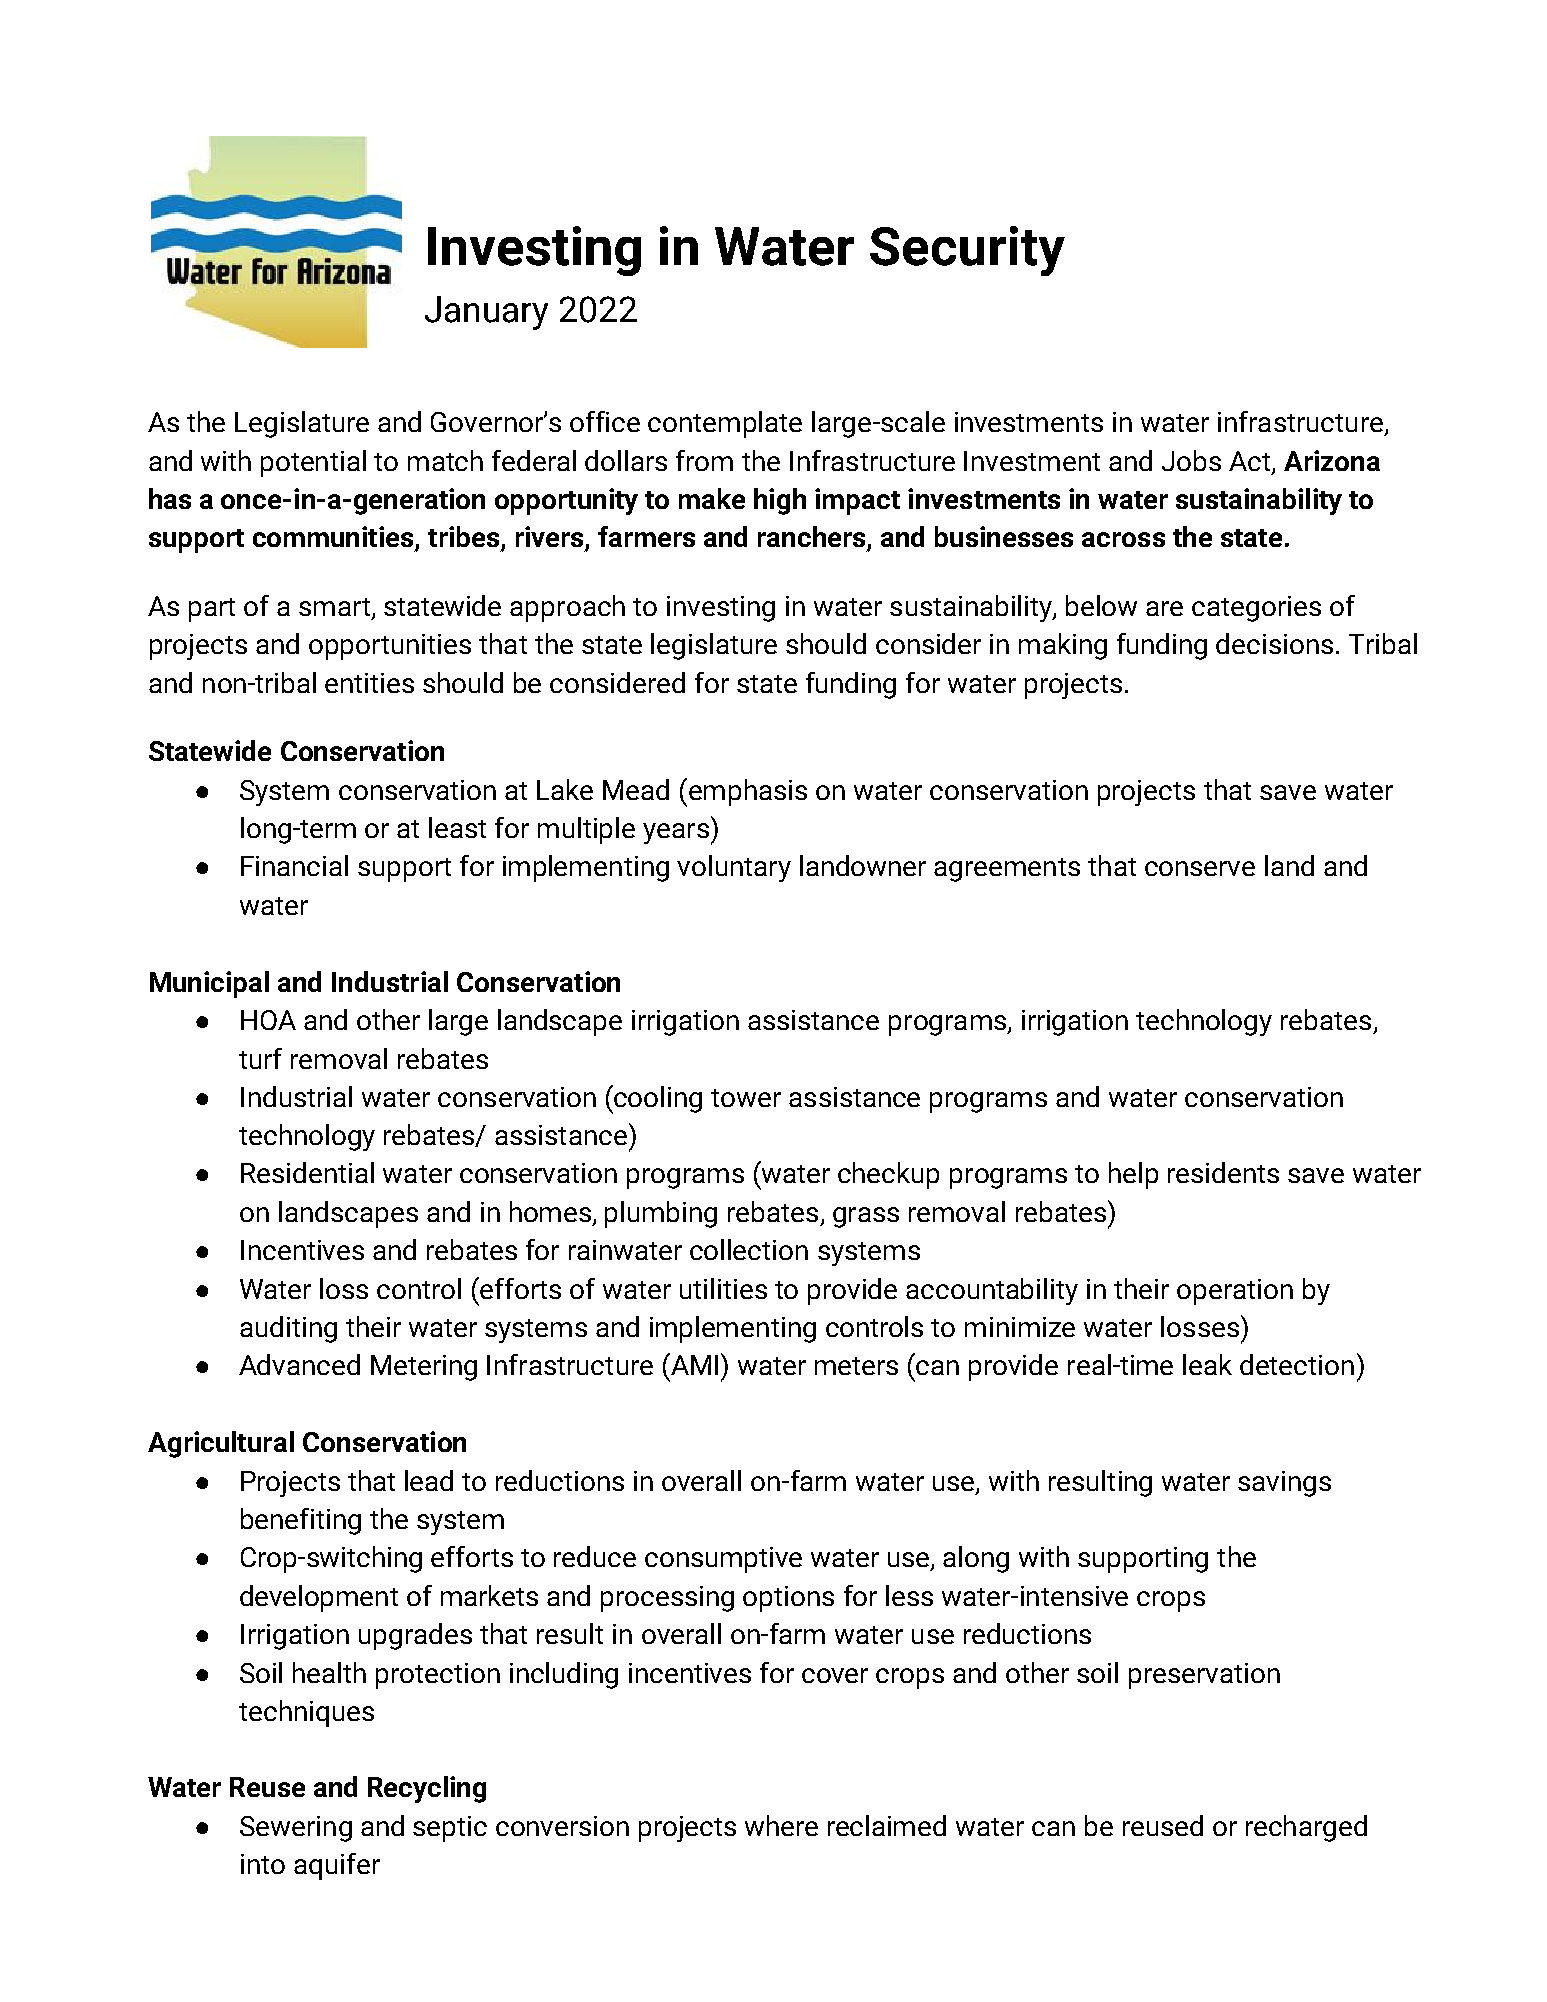  I want to click on utilities, so click(723, 1288).
